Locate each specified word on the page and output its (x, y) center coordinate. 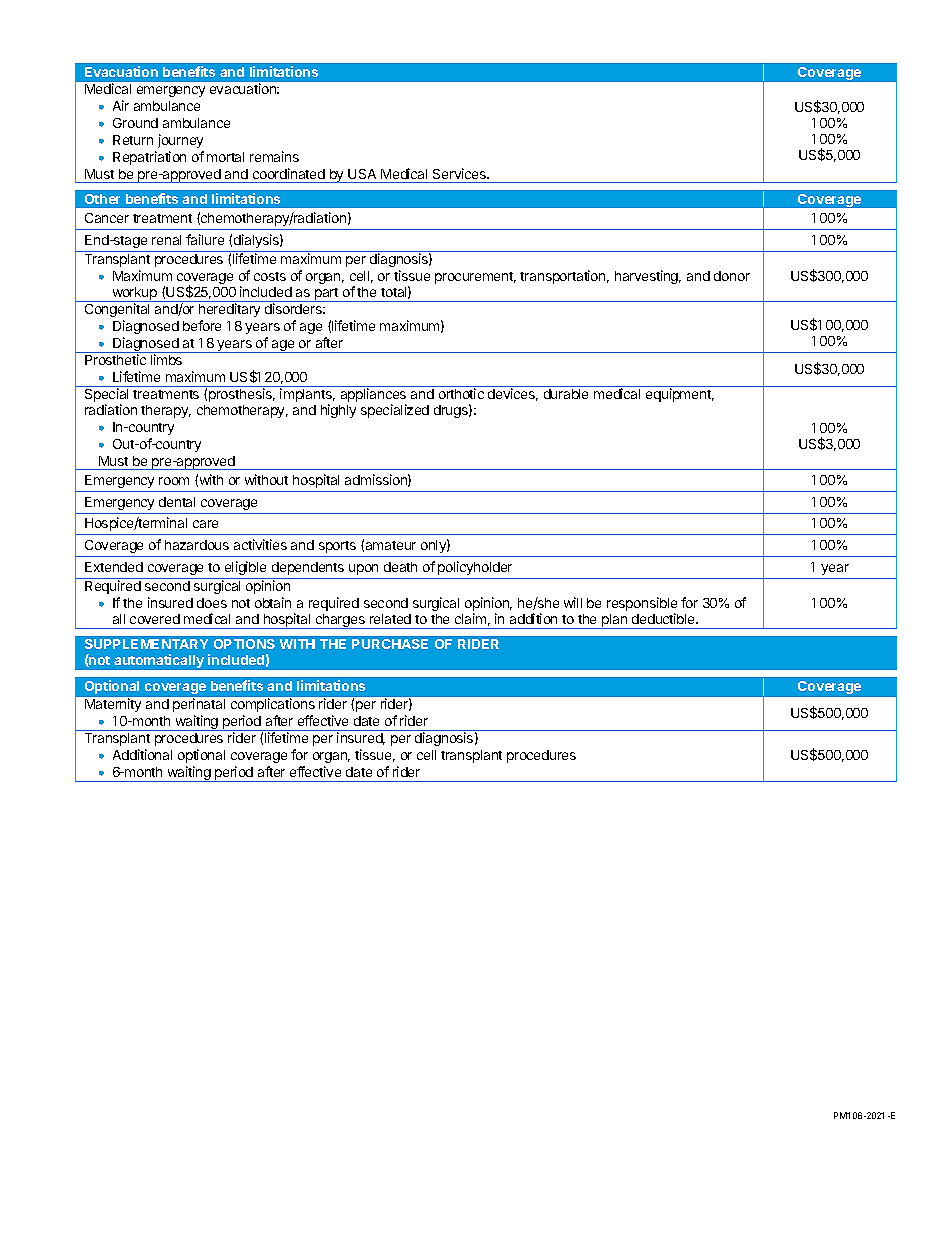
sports (337, 547)
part (327, 295)
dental (177, 502)
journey (180, 141)
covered (155, 619)
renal (166, 240)
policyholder (475, 568)
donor (732, 276)
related (390, 619)
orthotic (461, 393)
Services (460, 173)
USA (362, 174)
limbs (166, 359)
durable (566, 394)
